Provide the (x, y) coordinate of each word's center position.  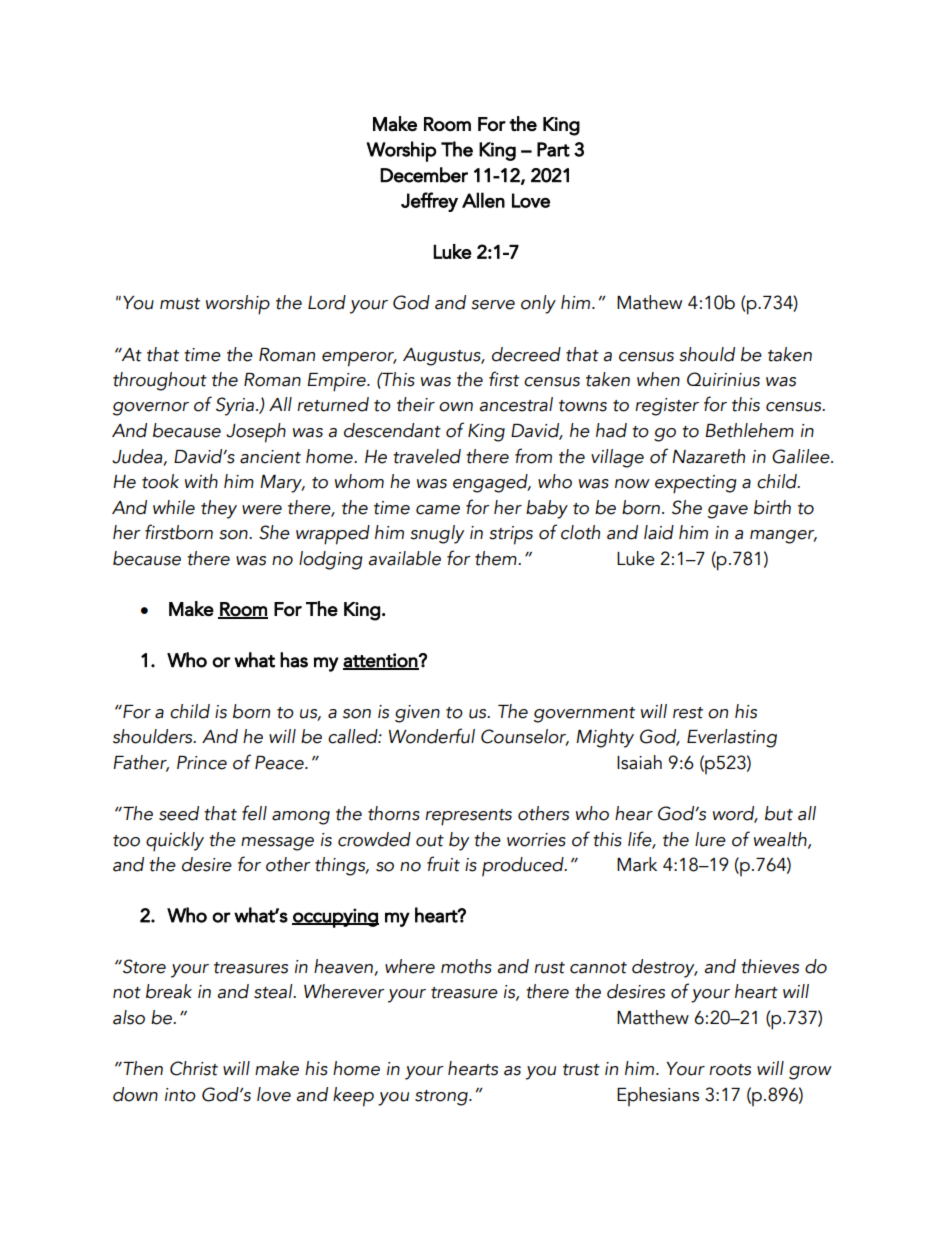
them (497, 558)
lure (710, 839)
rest (688, 713)
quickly (175, 841)
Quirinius (723, 379)
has (294, 660)
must (180, 304)
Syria (235, 406)
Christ (194, 1068)
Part (553, 149)
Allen (483, 200)
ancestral (516, 404)
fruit (443, 864)
